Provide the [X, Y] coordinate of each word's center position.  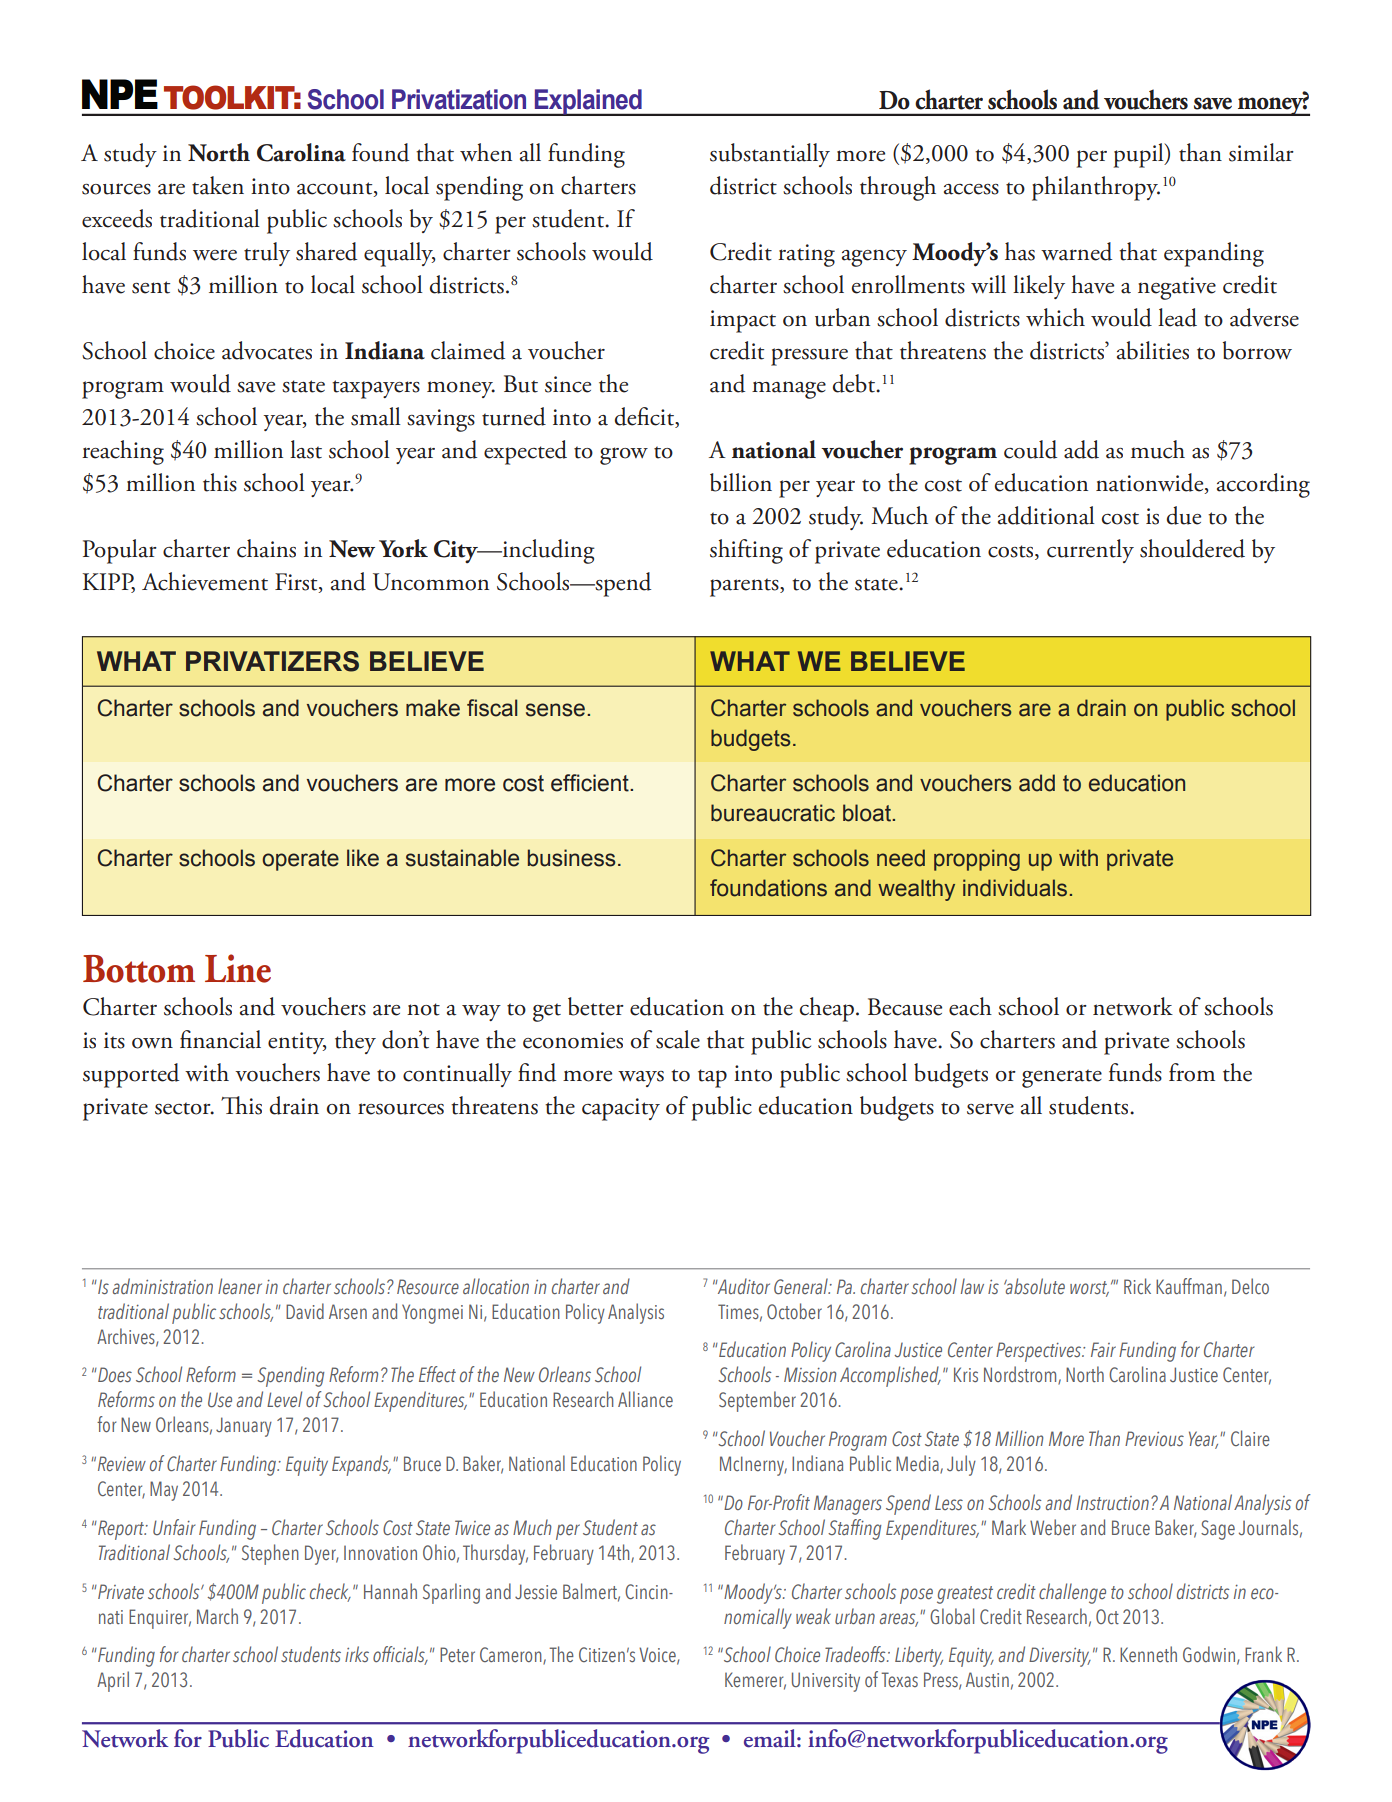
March [217, 1616]
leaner [240, 1286]
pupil [1140, 155]
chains [266, 548]
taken [218, 185]
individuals [1015, 888]
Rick [1137, 1286]
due [1184, 515]
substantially [770, 155]
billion [741, 482]
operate [300, 860]
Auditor [742, 1286]
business [572, 858]
